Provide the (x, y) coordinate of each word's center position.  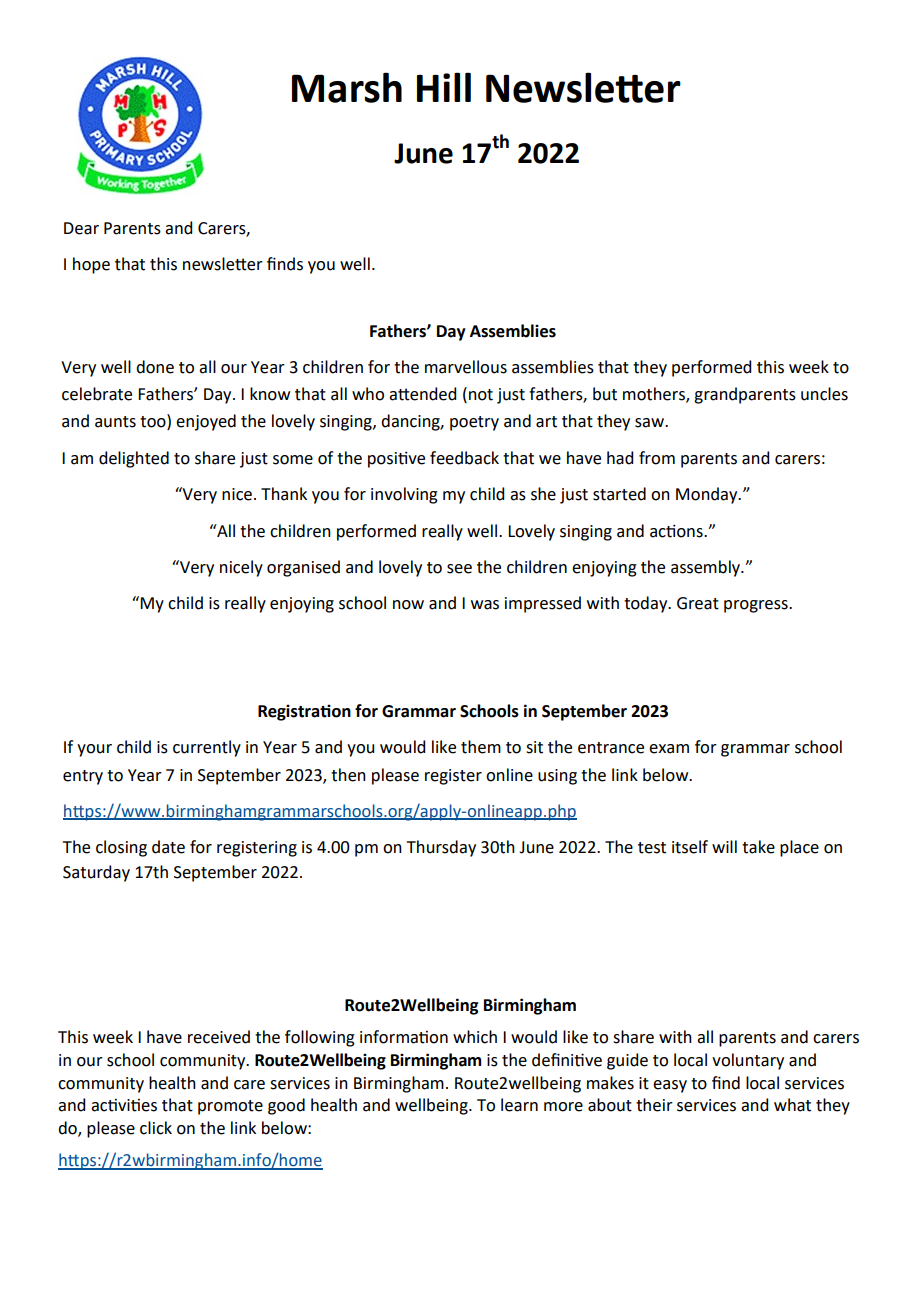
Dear (81, 228)
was (485, 605)
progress (757, 606)
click (156, 1128)
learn (519, 1105)
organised (303, 568)
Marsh (347, 87)
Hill (444, 87)
